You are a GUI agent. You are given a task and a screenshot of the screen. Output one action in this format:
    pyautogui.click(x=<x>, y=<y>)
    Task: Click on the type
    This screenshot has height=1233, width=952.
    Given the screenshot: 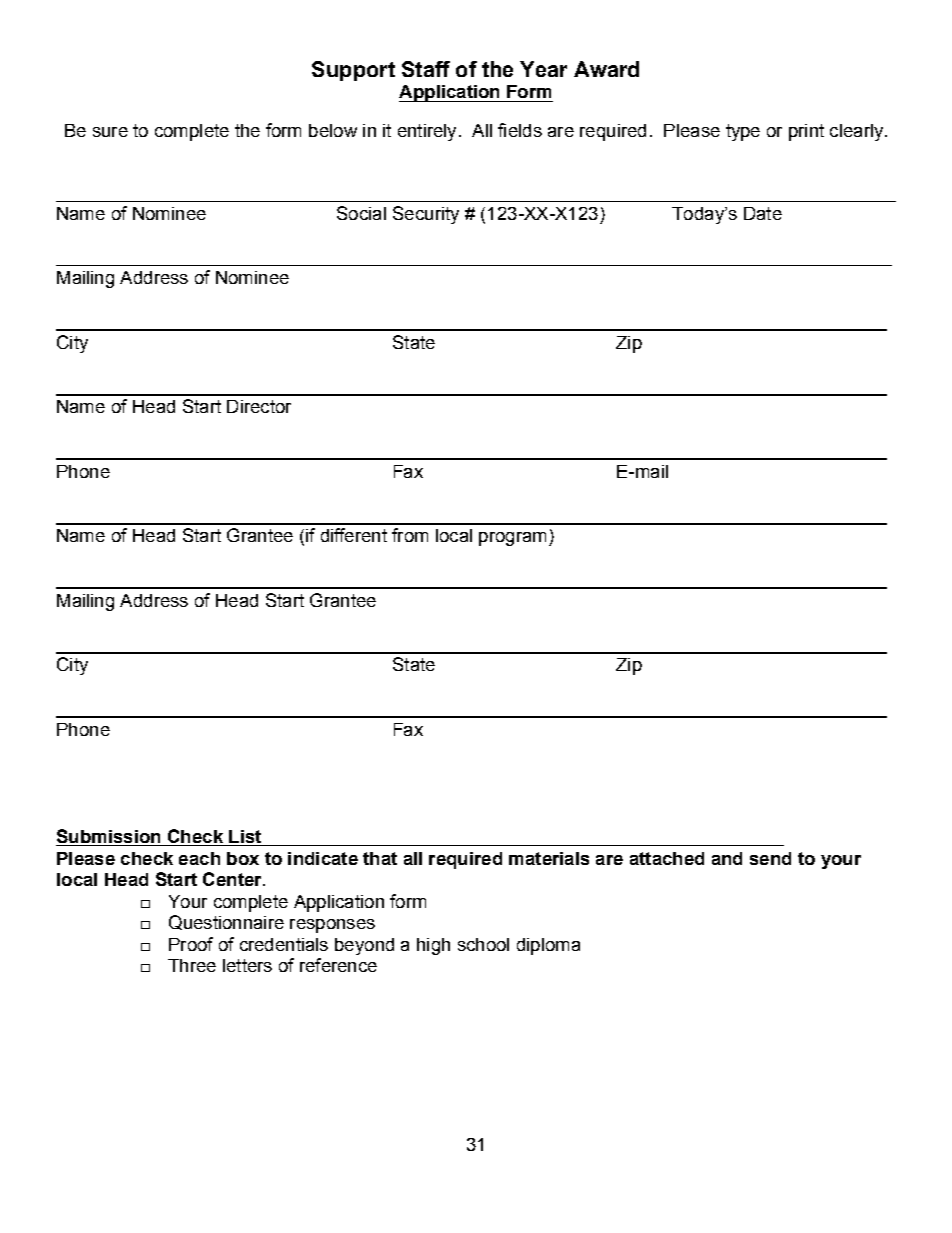 What is the action you would take?
    pyautogui.click(x=743, y=132)
